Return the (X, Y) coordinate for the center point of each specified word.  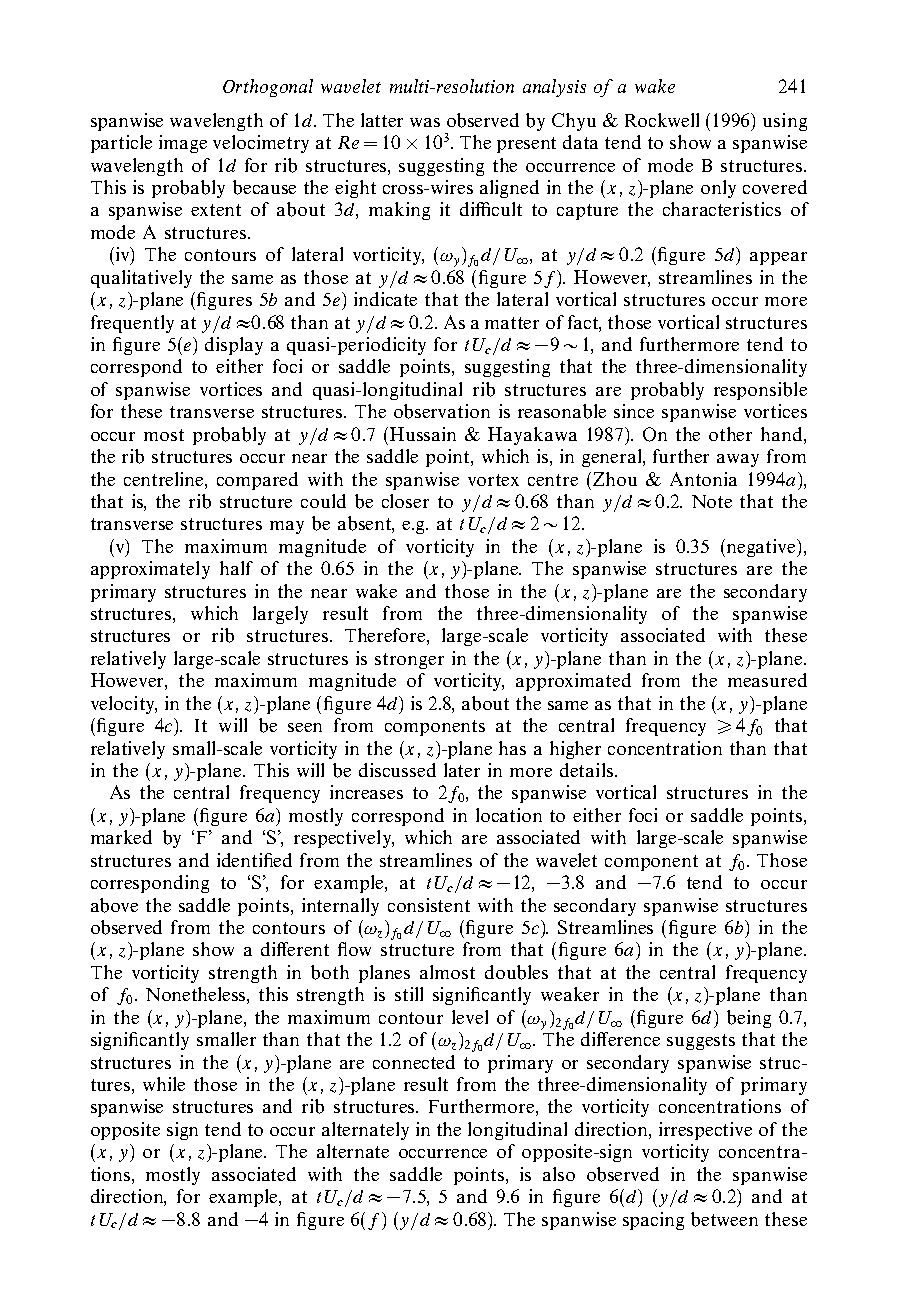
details (586, 770)
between (724, 1219)
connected (414, 1062)
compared (257, 481)
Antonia (703, 479)
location (509, 815)
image (183, 144)
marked (121, 837)
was (425, 122)
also (559, 1174)
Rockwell (662, 120)
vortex (493, 480)
